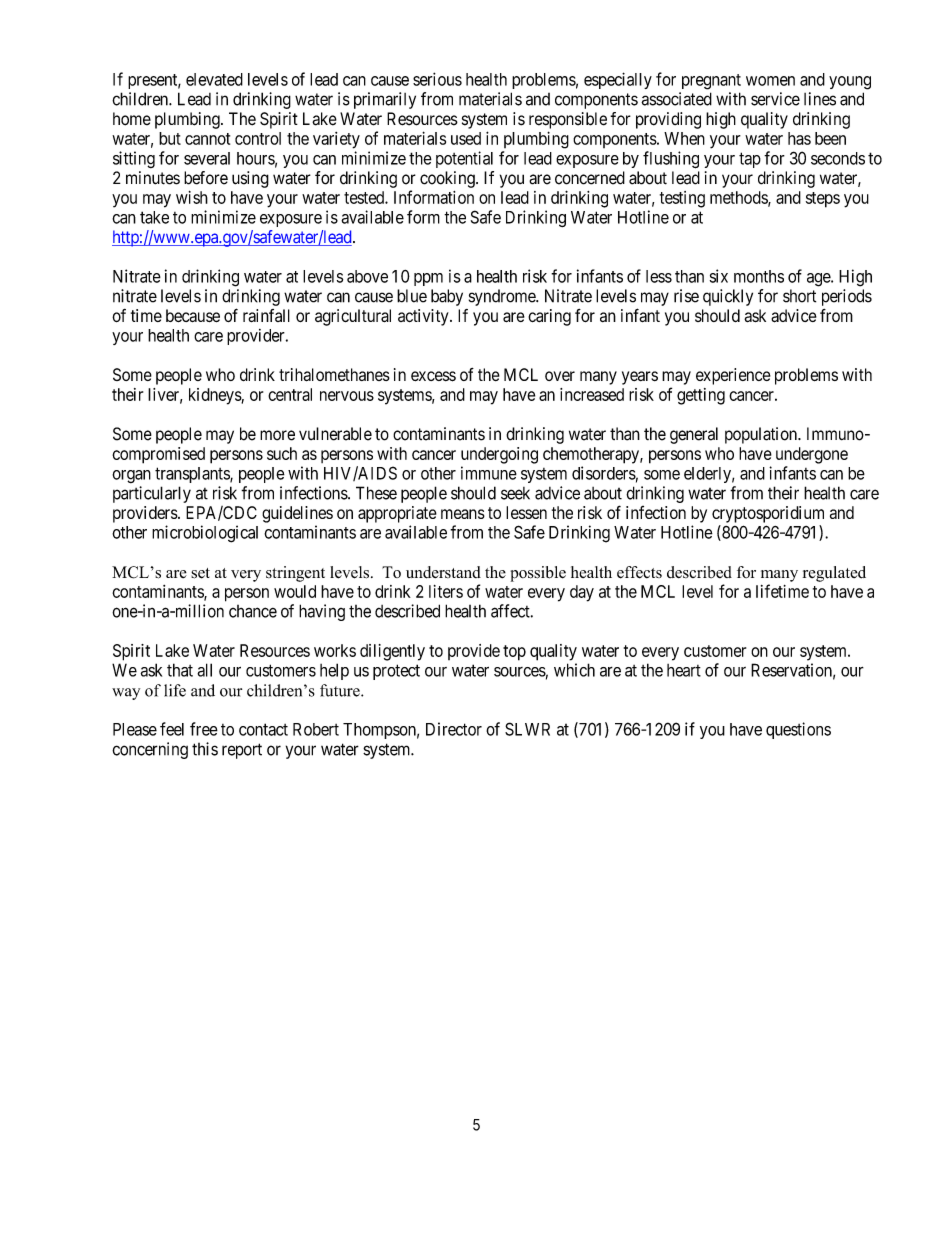  Describe the element at coordinates (768, 514) in the page. I see `cryptosporidium` at that location.
